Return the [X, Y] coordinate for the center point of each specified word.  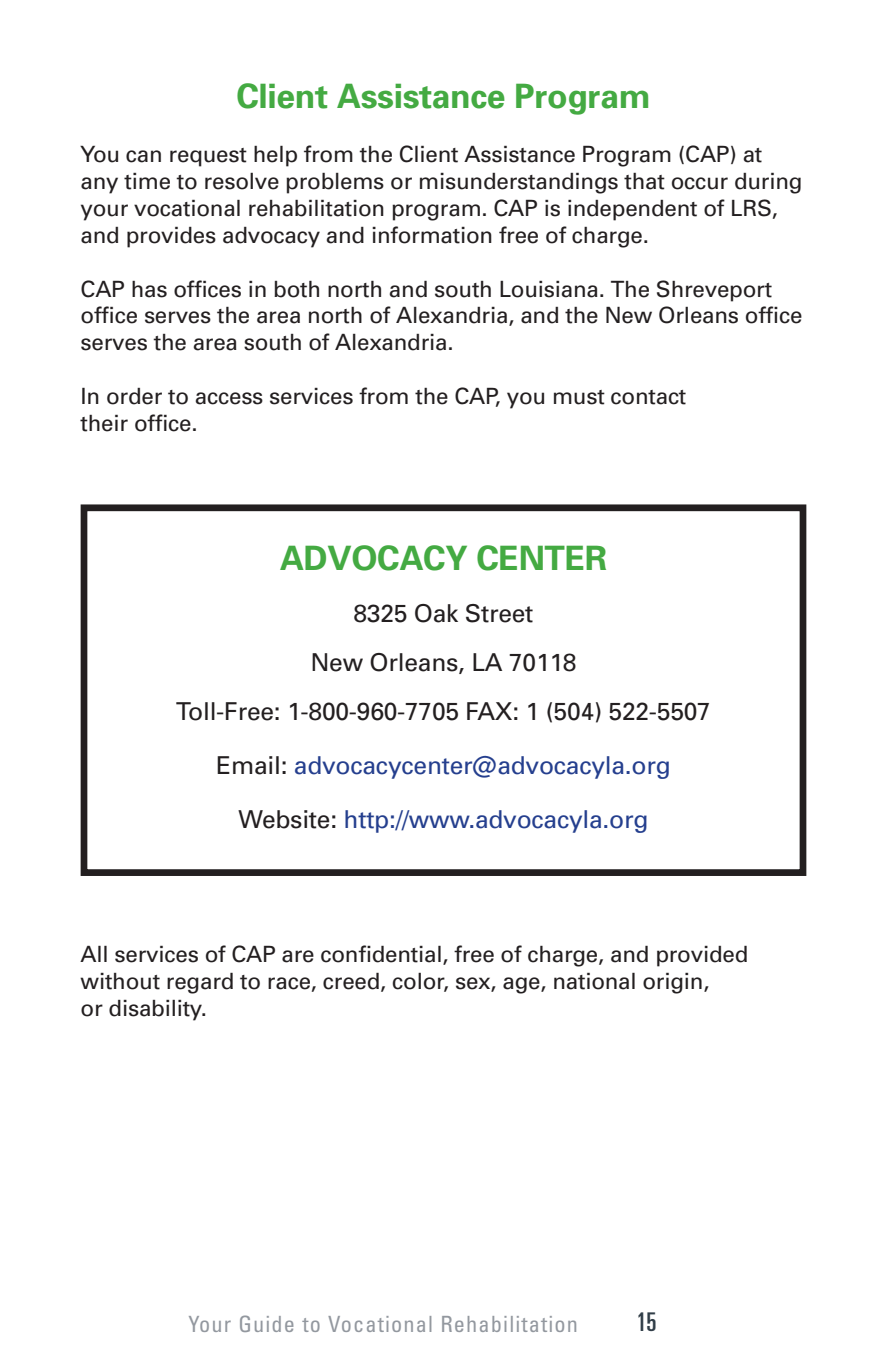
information [432, 235]
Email [248, 765]
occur [700, 183]
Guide [266, 1323]
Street [499, 613]
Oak [436, 613]
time [147, 181]
